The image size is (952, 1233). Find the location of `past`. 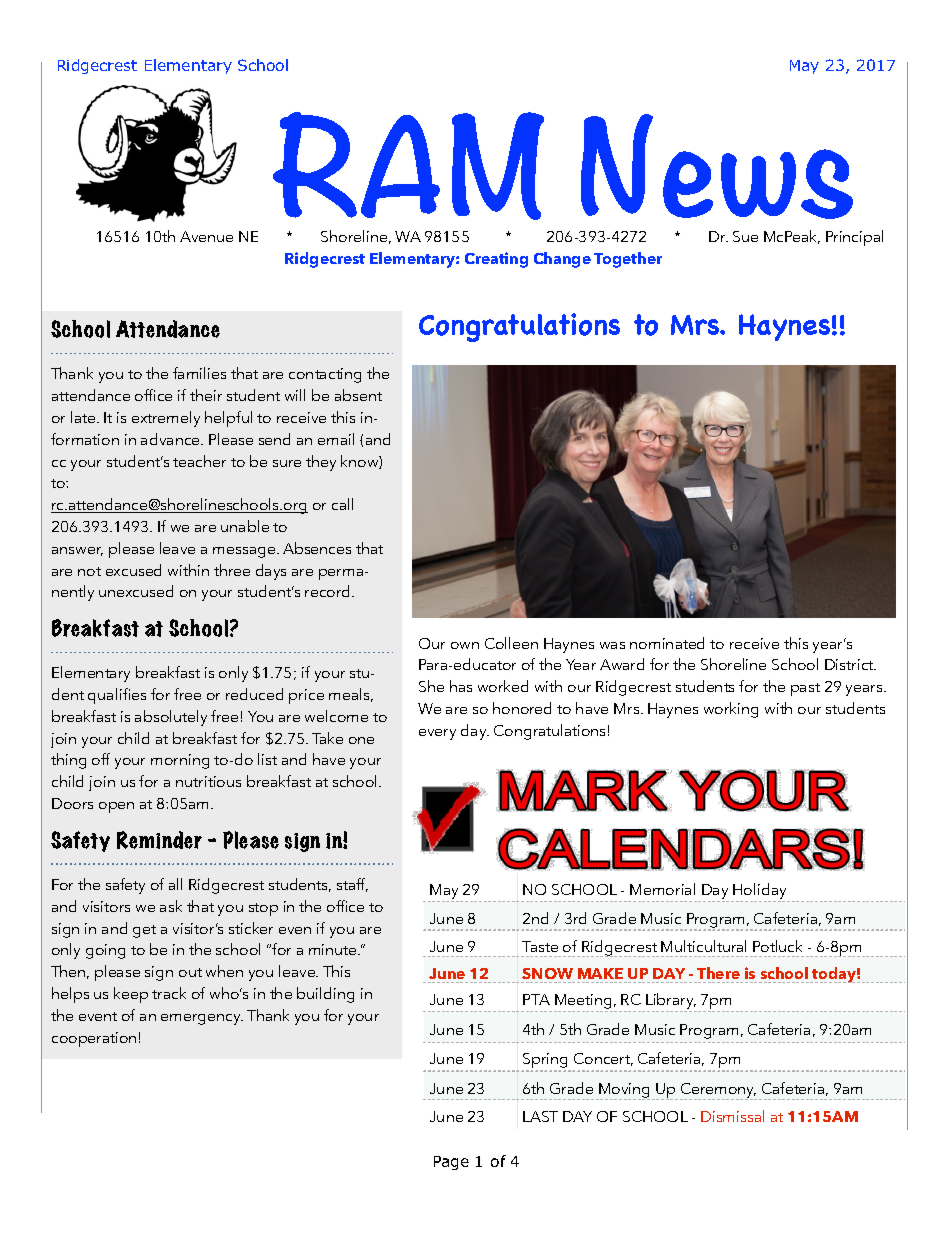

past is located at coordinates (805, 689).
